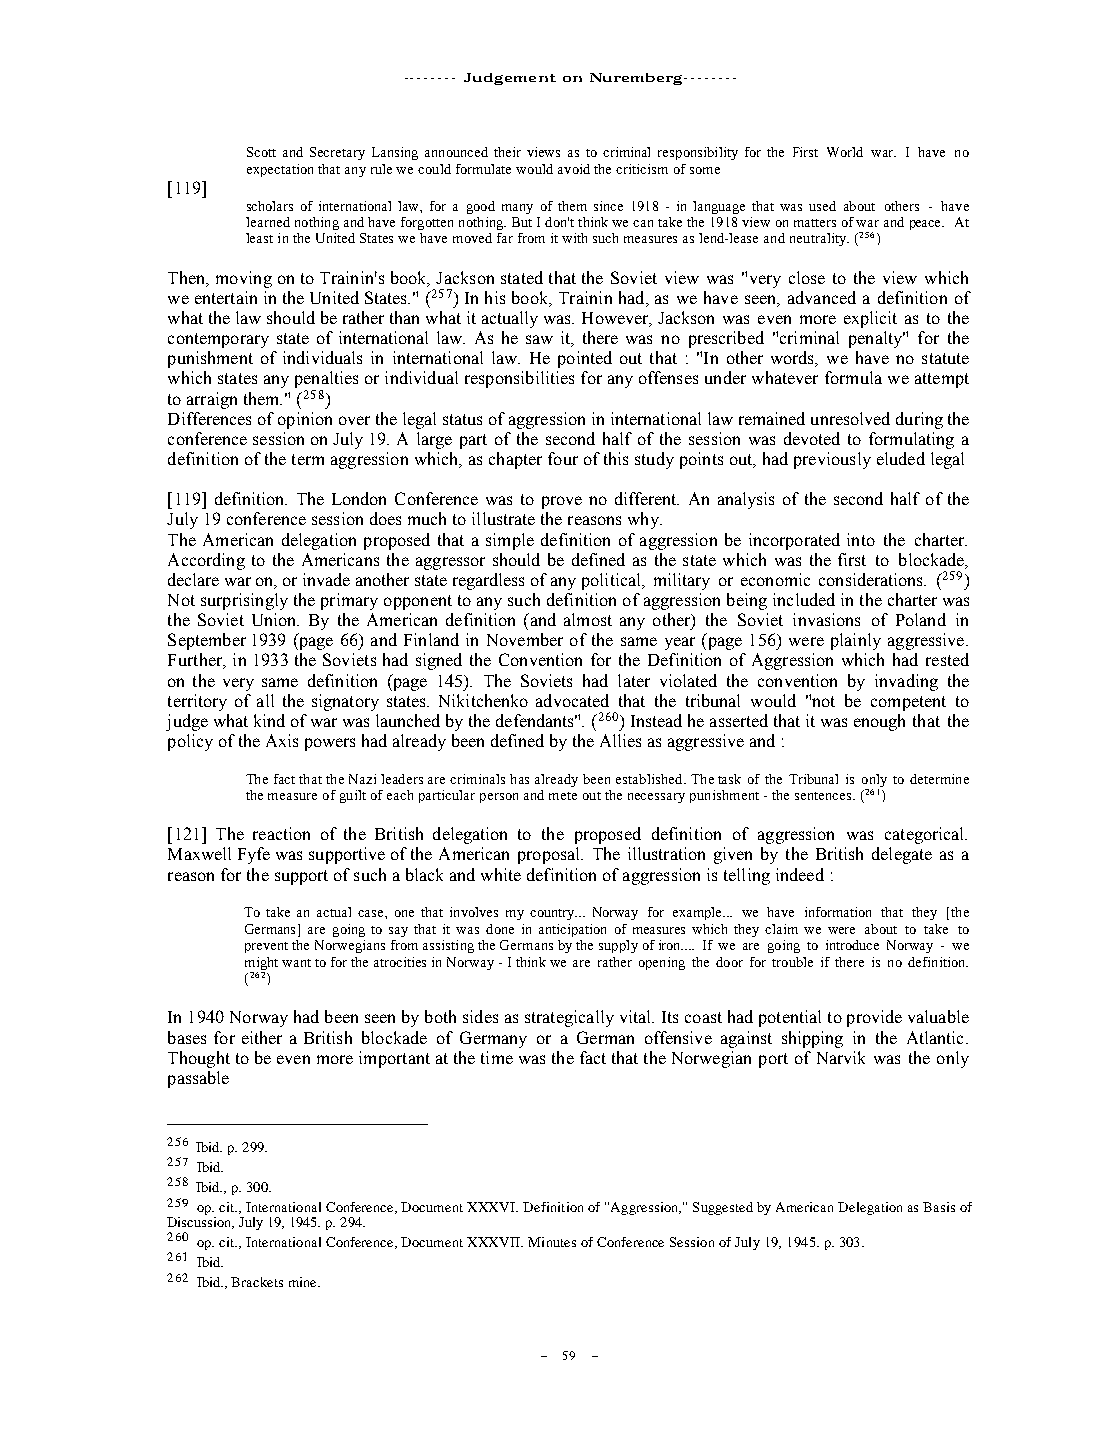 Image resolution: width=1120 pixels, height=1450 pixels. I want to click on Minutes, so click(552, 1242).
